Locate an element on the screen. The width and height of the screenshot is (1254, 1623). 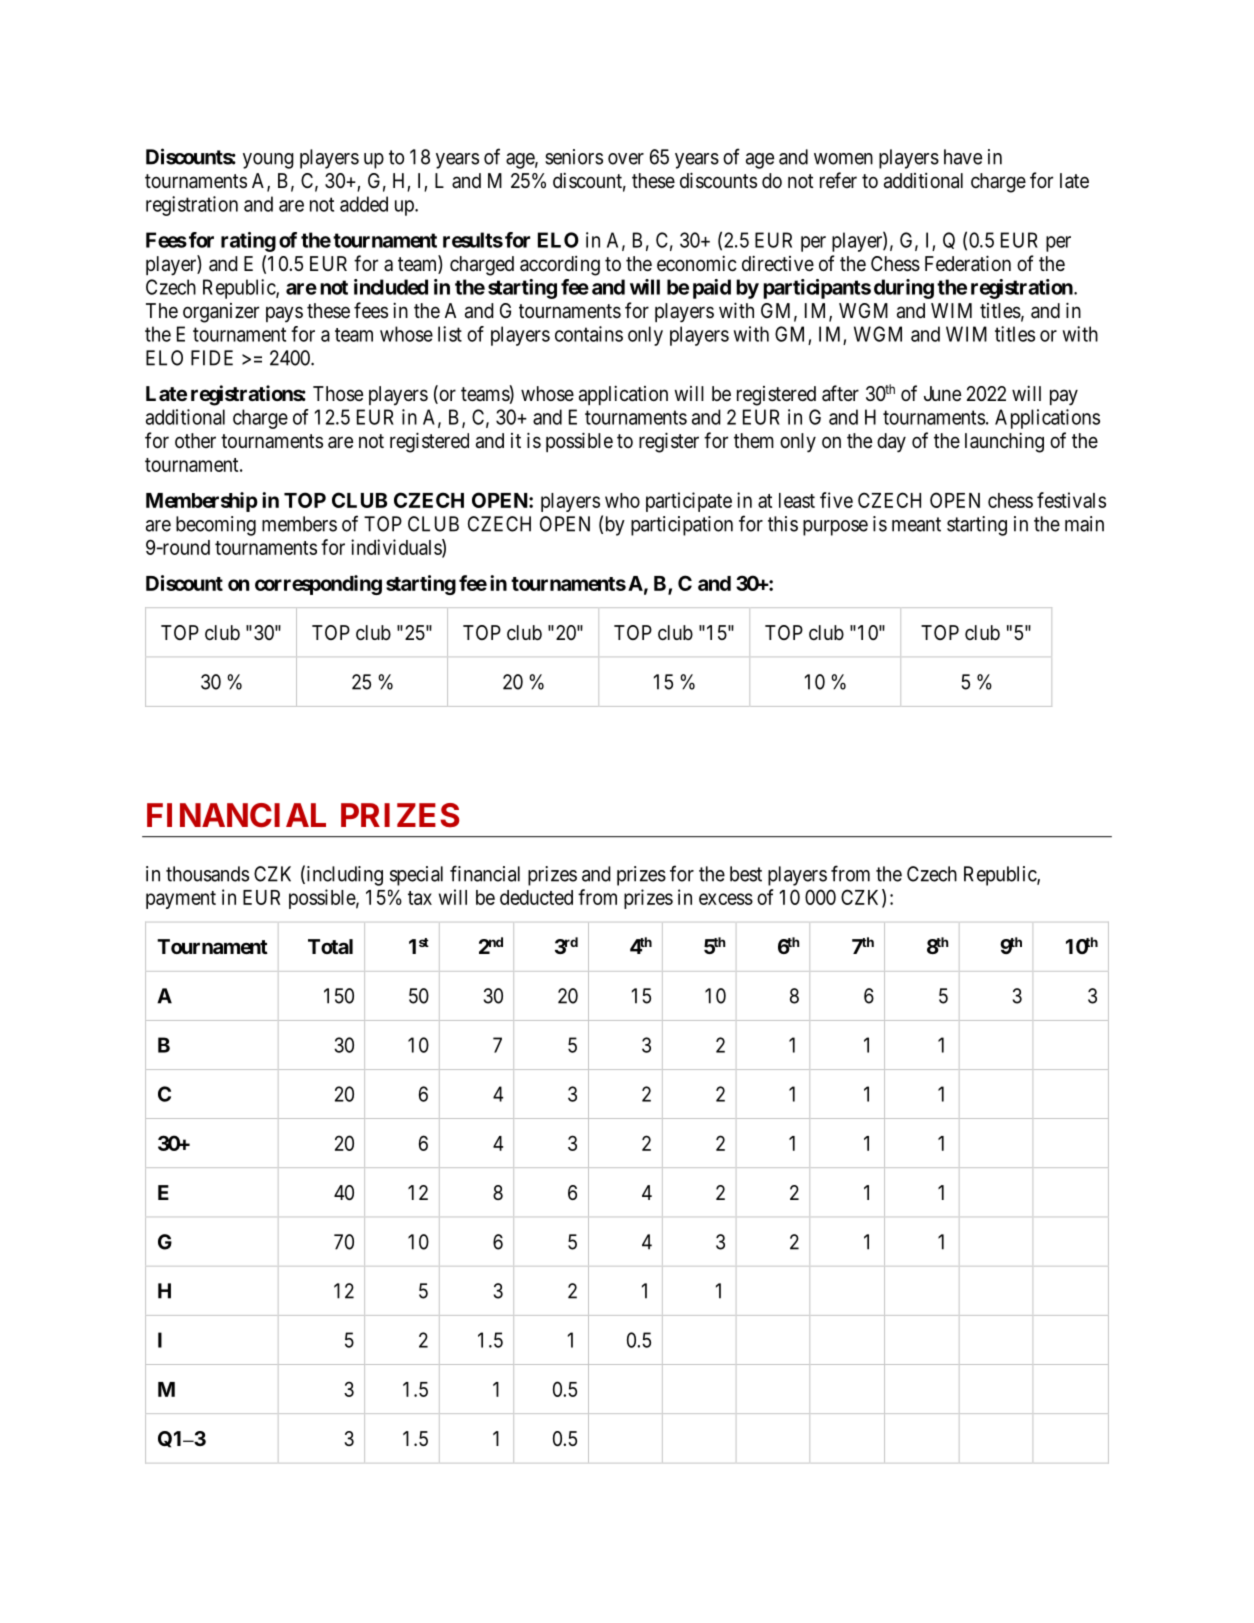
excess is located at coordinates (726, 899).
